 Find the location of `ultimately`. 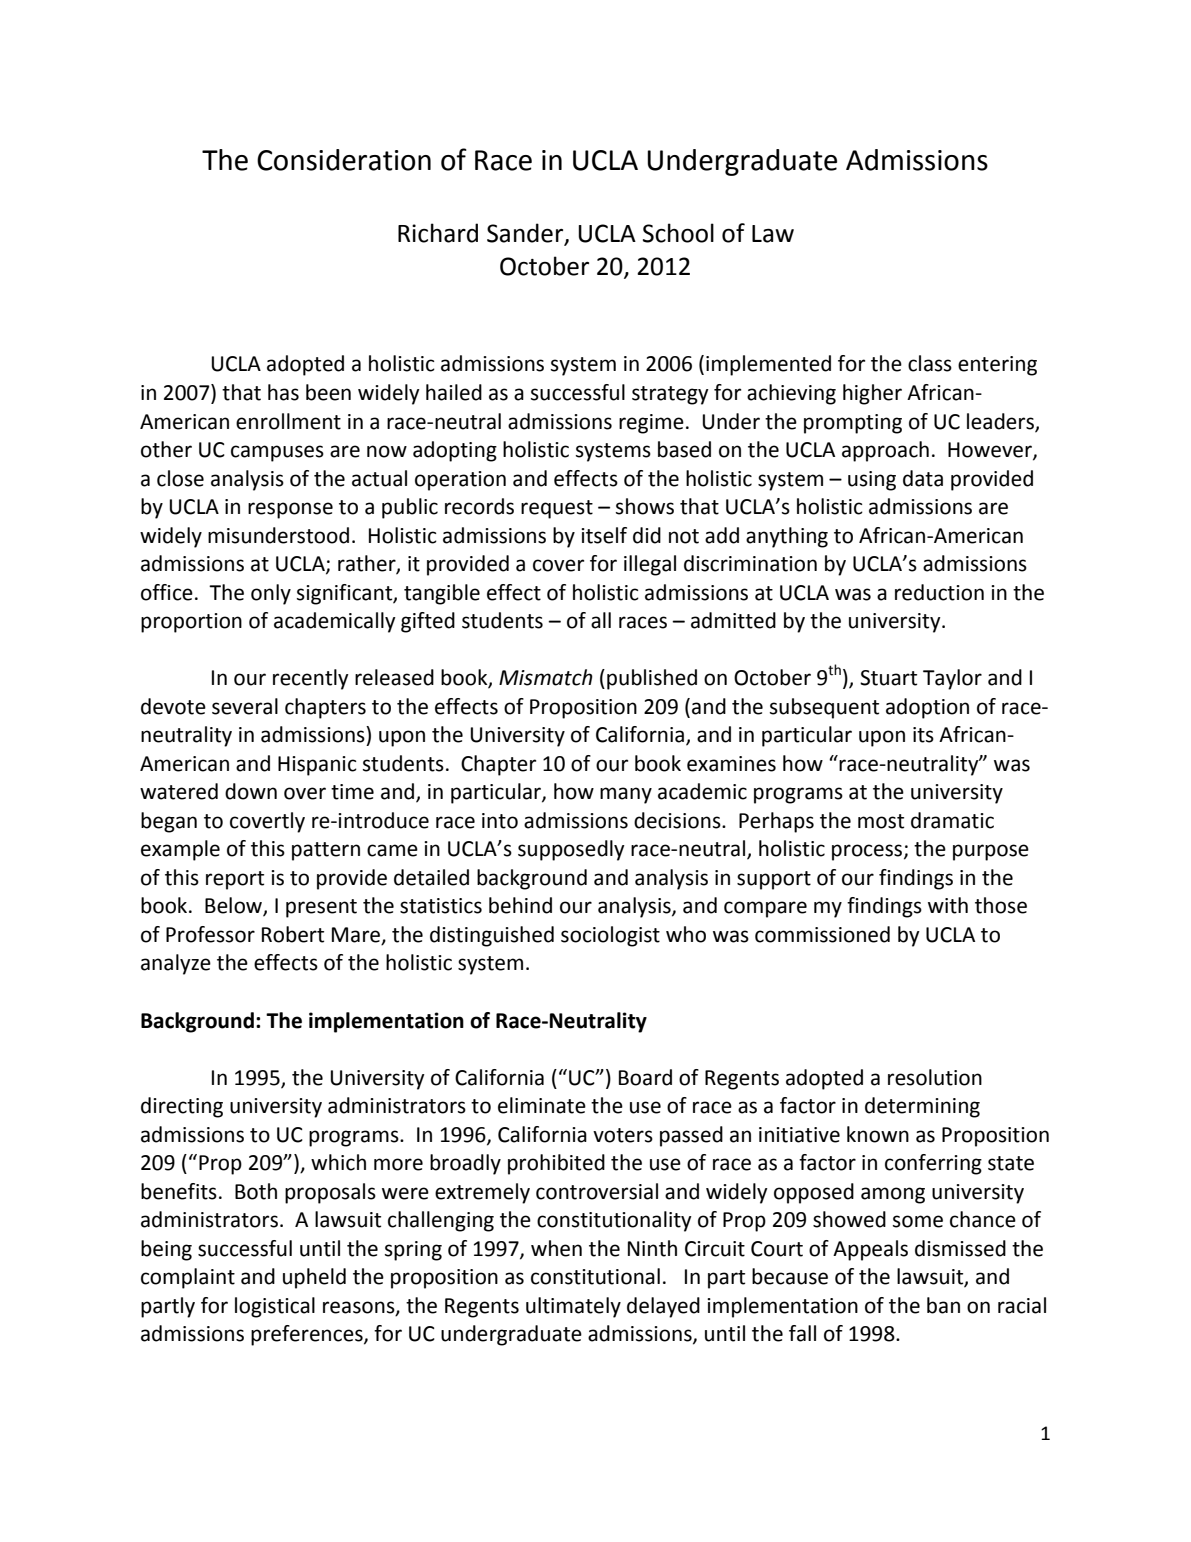

ultimately is located at coordinates (573, 1307).
